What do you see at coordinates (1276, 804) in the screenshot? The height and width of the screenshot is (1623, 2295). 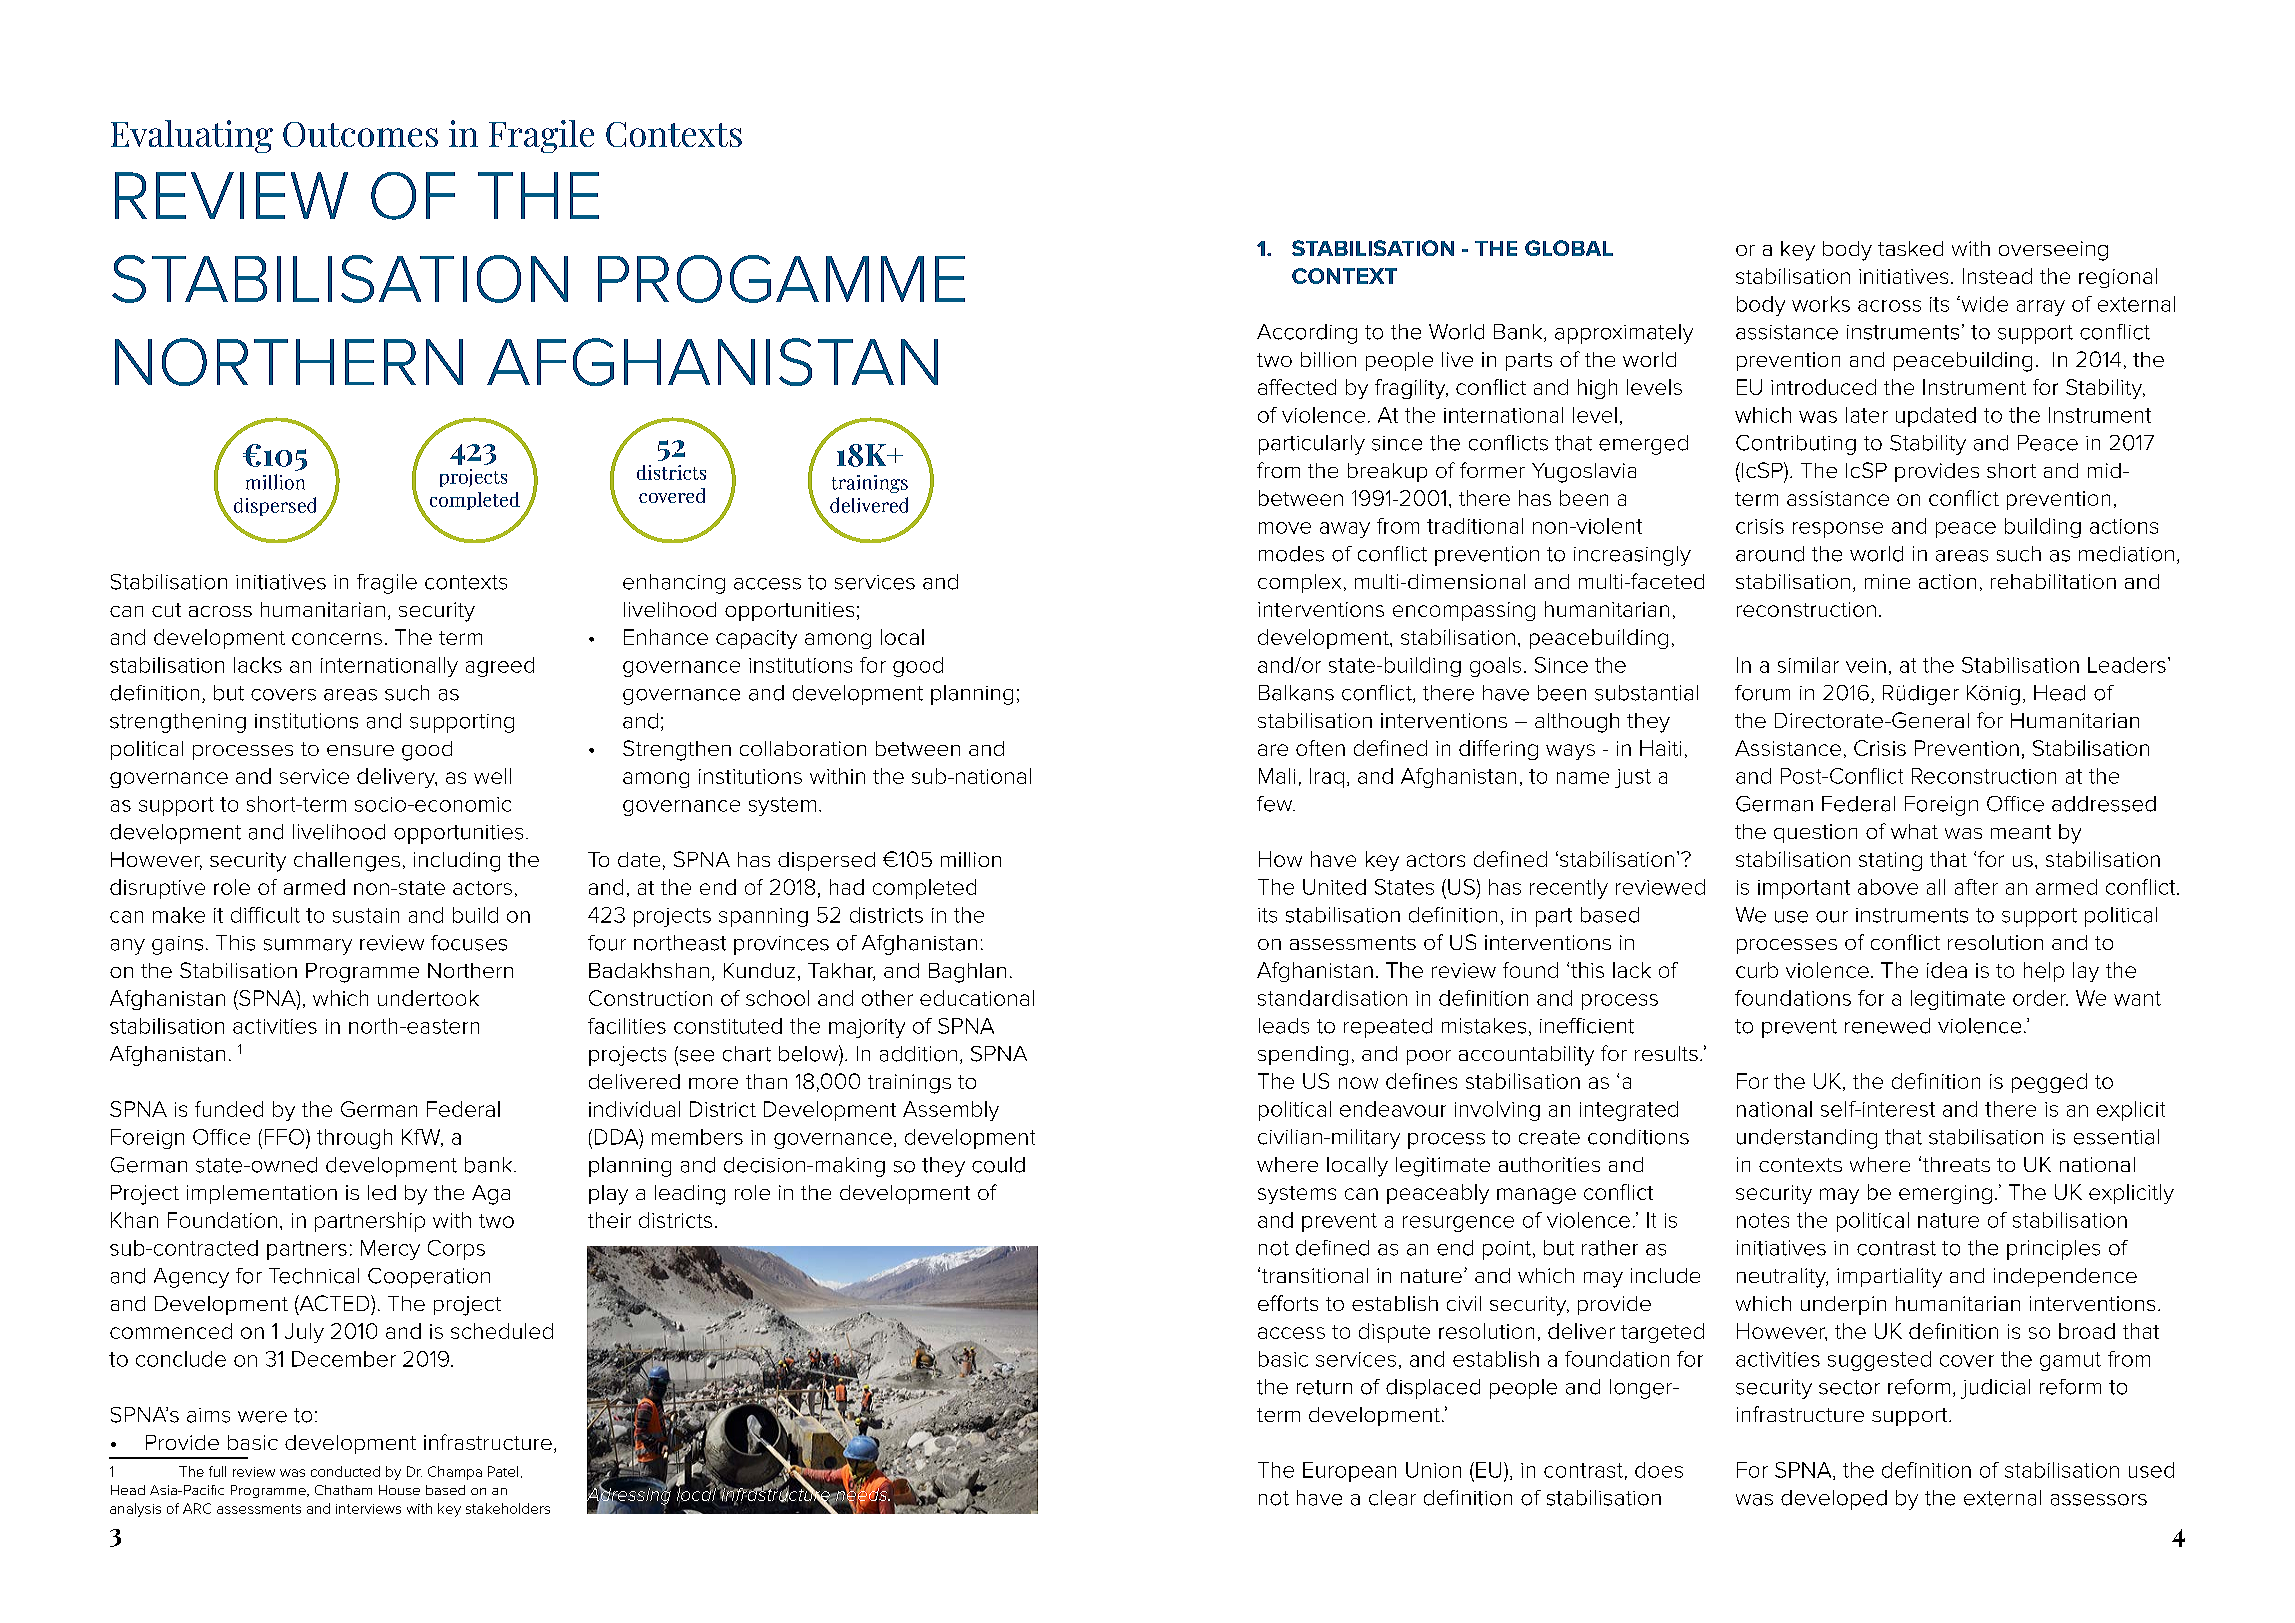 I see `few` at bounding box center [1276, 804].
